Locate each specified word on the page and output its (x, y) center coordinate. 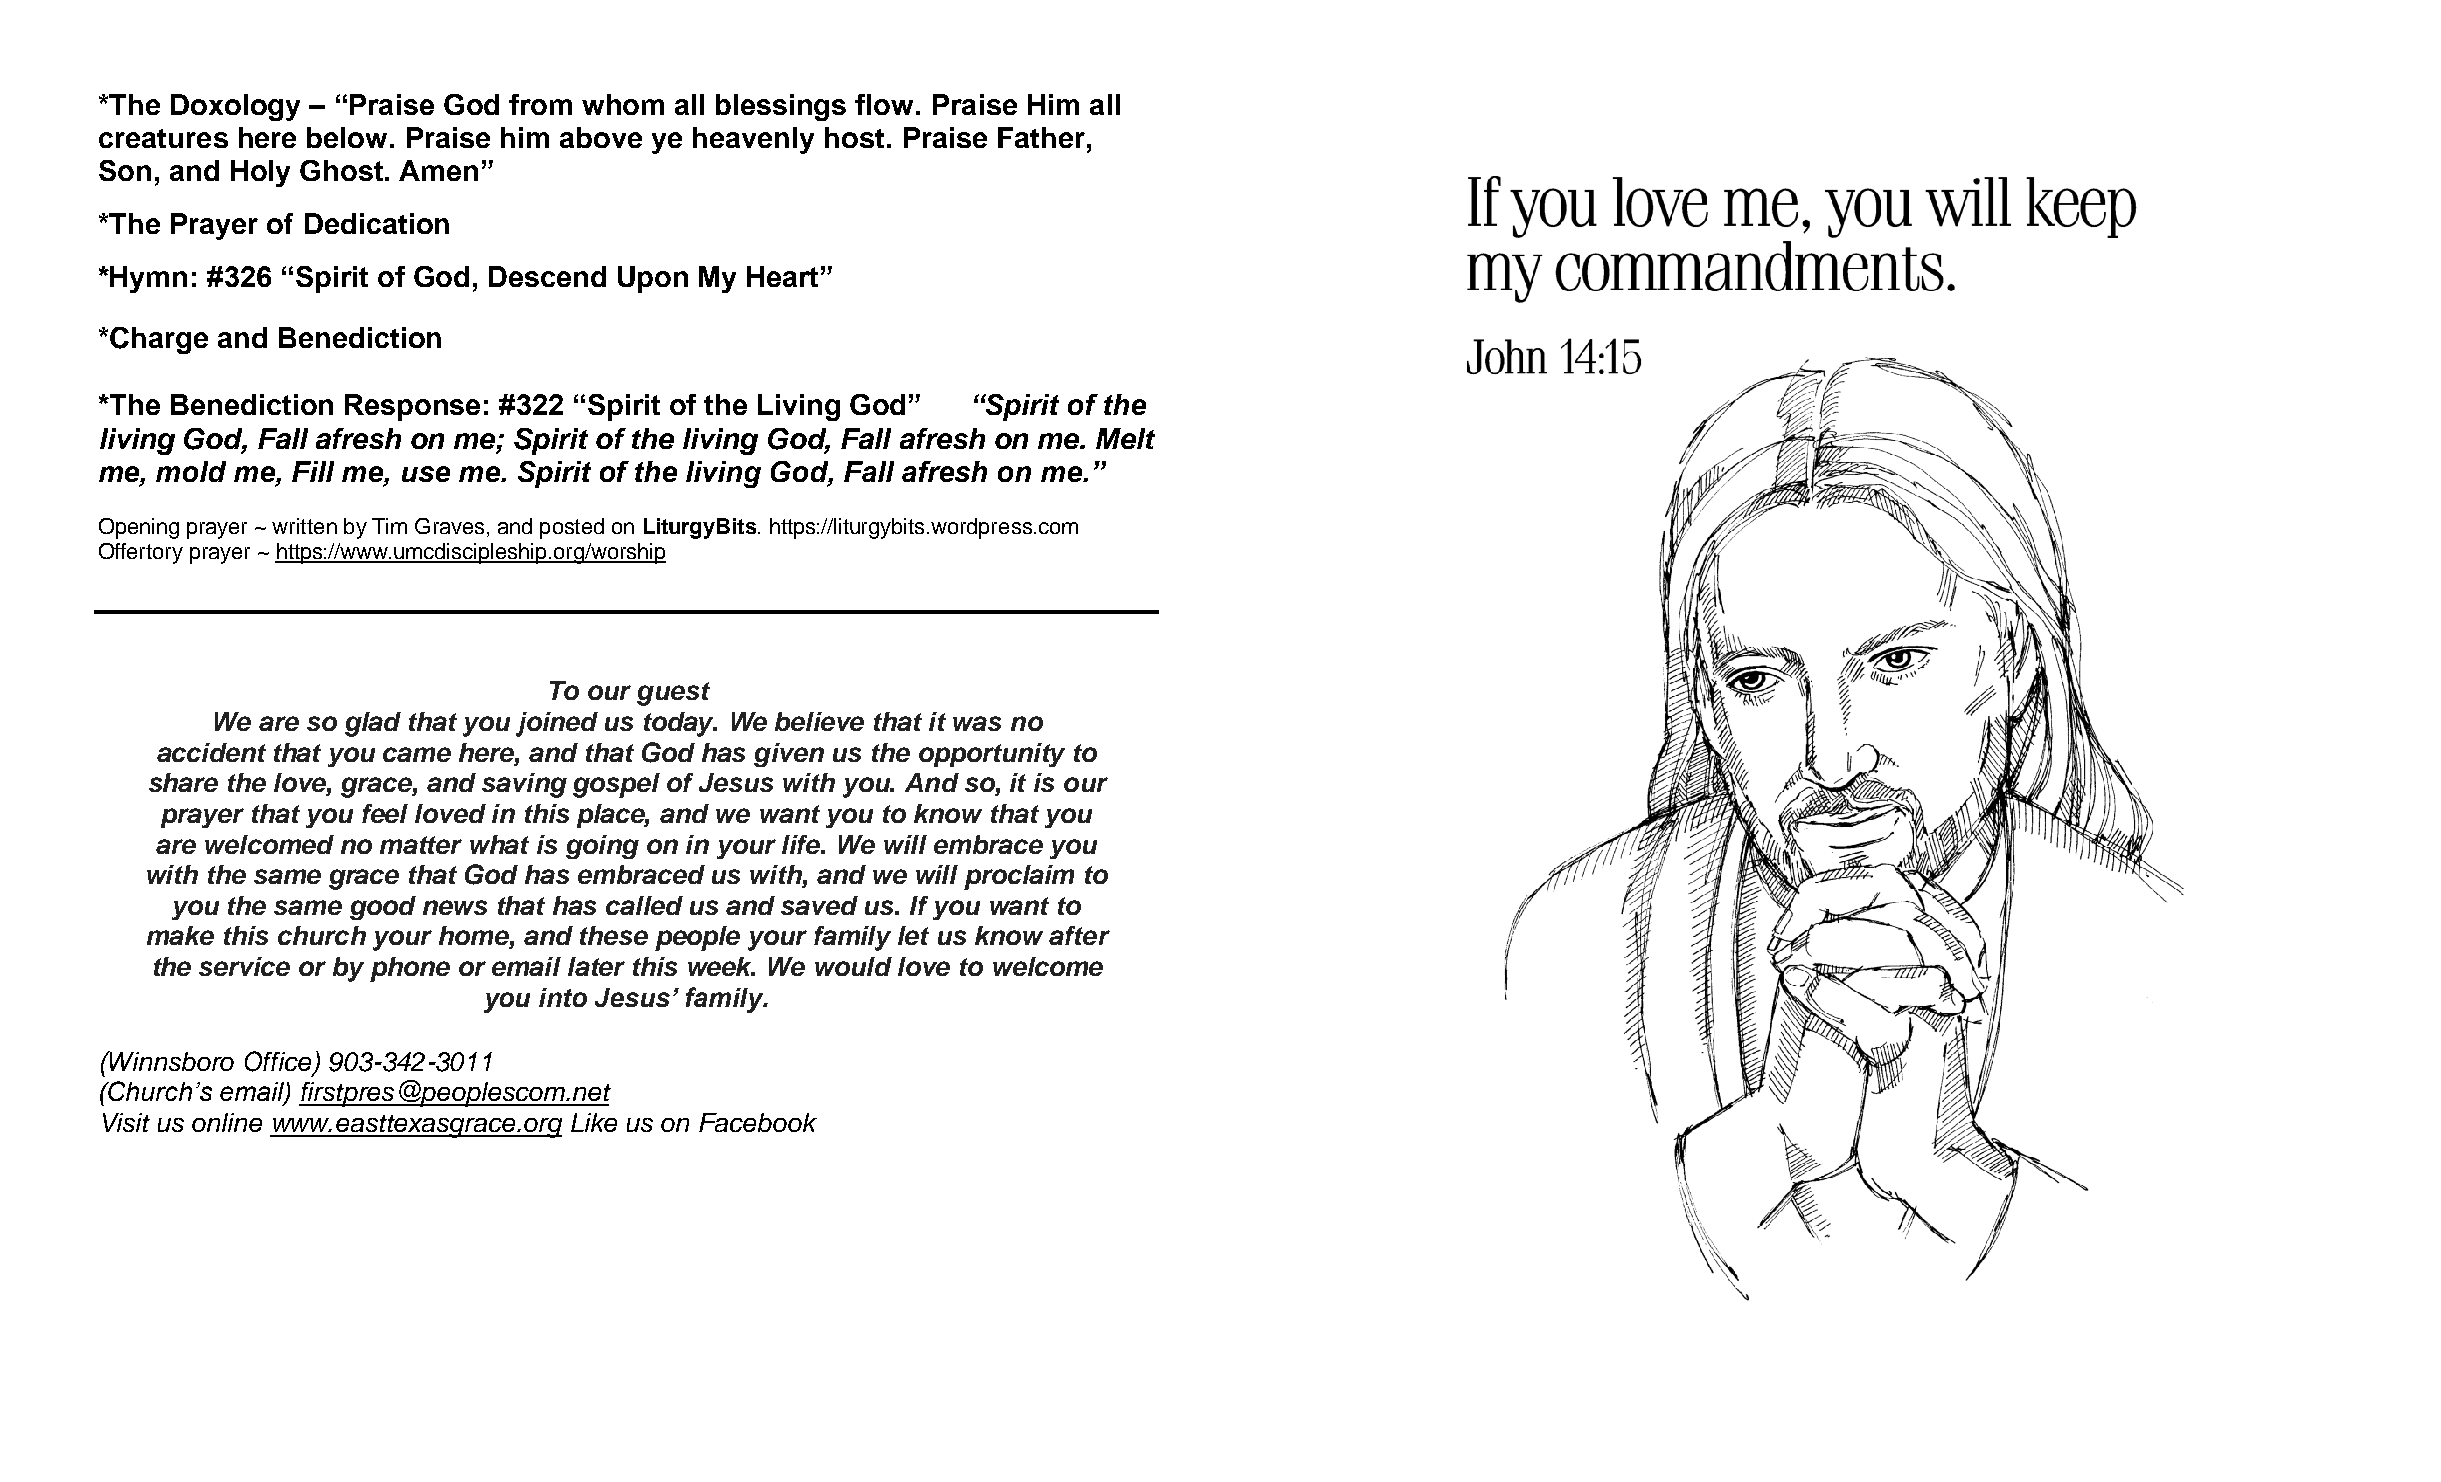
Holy (260, 173)
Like (594, 1122)
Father (1041, 137)
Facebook (758, 1122)
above (601, 137)
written (304, 526)
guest (673, 694)
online (227, 1122)
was (977, 723)
